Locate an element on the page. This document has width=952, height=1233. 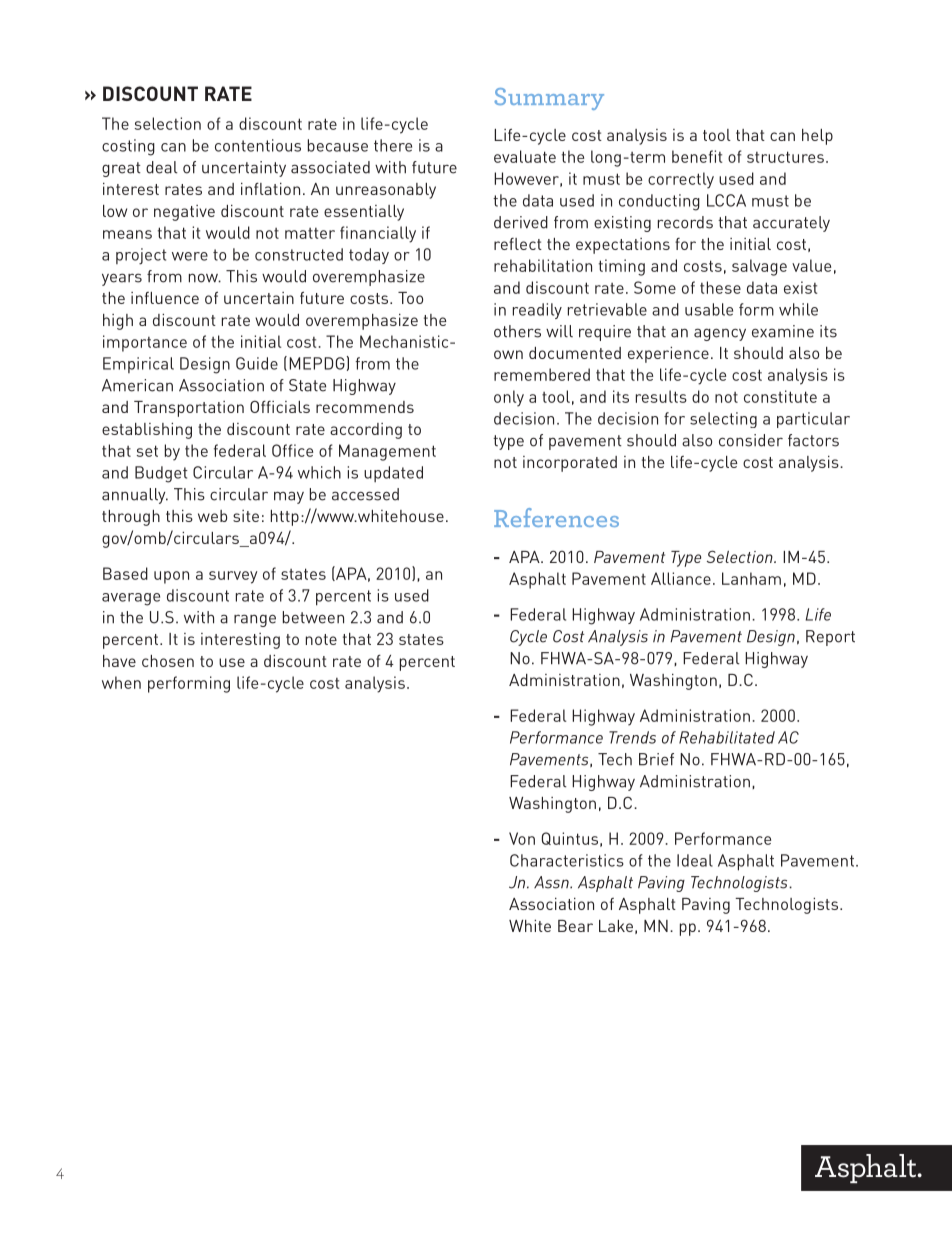
Lanham is located at coordinates (751, 578).
